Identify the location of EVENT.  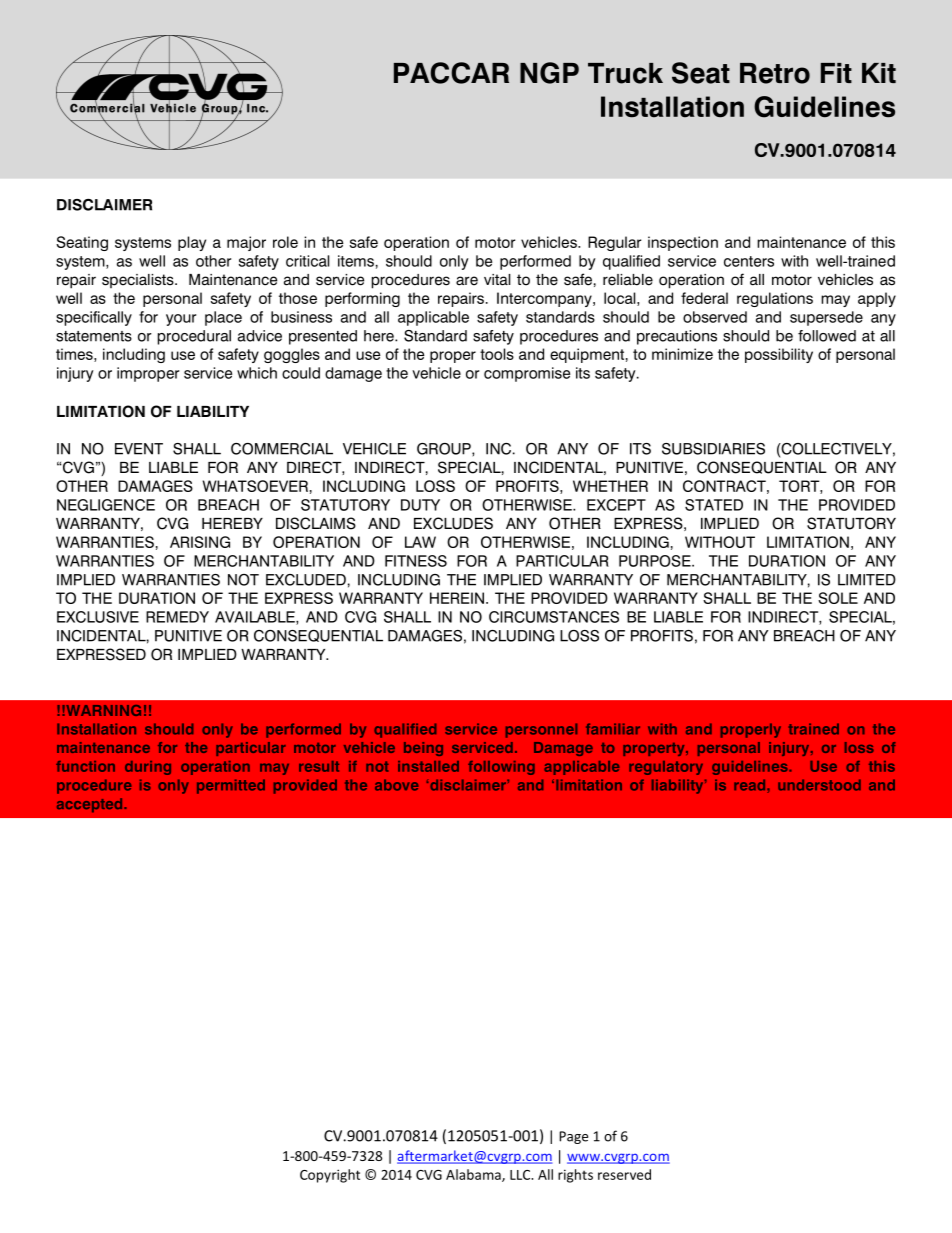
(139, 449).
